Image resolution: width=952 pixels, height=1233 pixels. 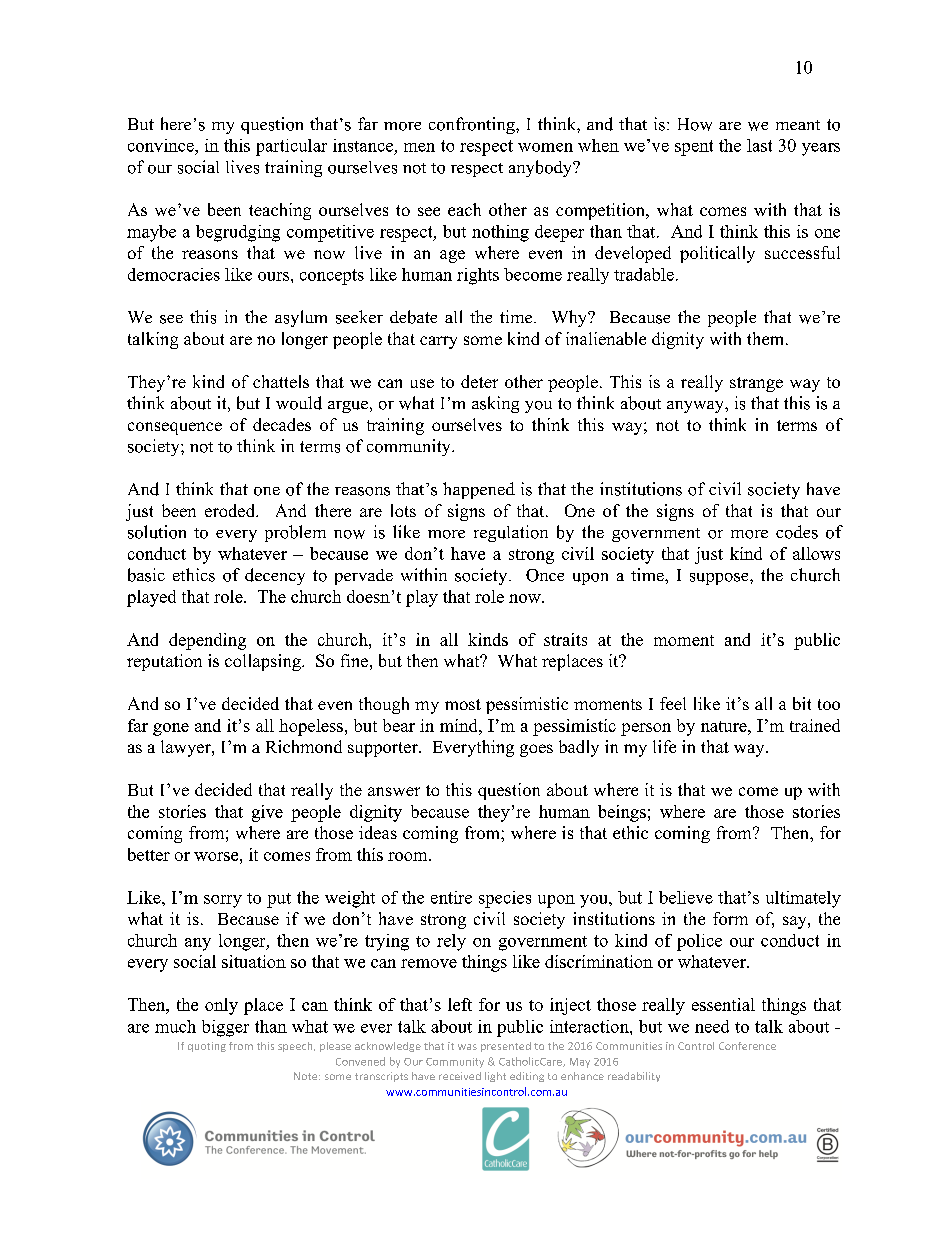 What do you see at coordinates (281, 381) in the screenshot?
I see `chattels` at bounding box center [281, 381].
